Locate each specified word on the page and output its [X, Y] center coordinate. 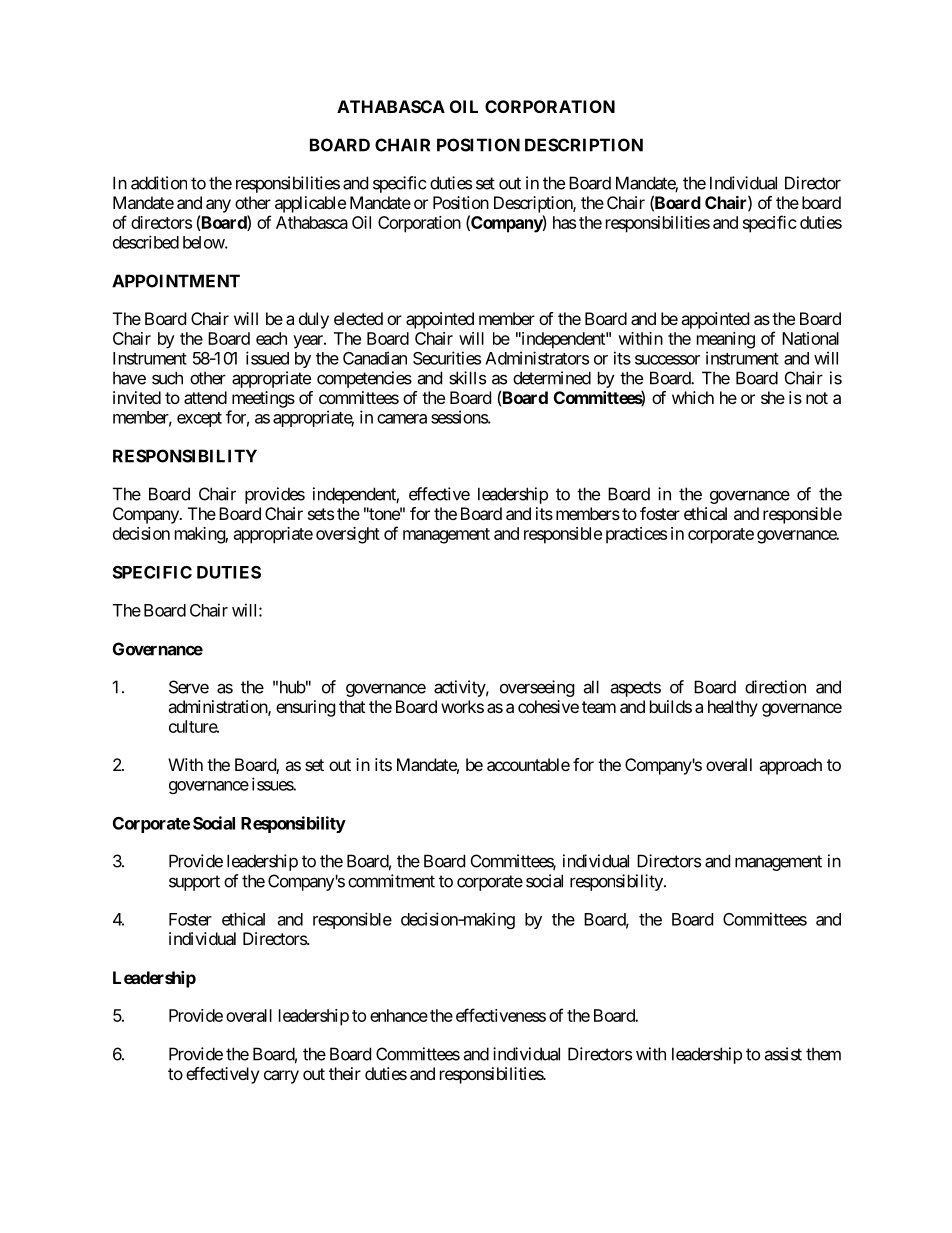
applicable [310, 204]
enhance [399, 1015]
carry [281, 1077]
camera [402, 419]
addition [159, 183]
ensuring [306, 708]
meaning [726, 340]
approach [790, 766]
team [599, 707]
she [773, 397]
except [199, 419]
